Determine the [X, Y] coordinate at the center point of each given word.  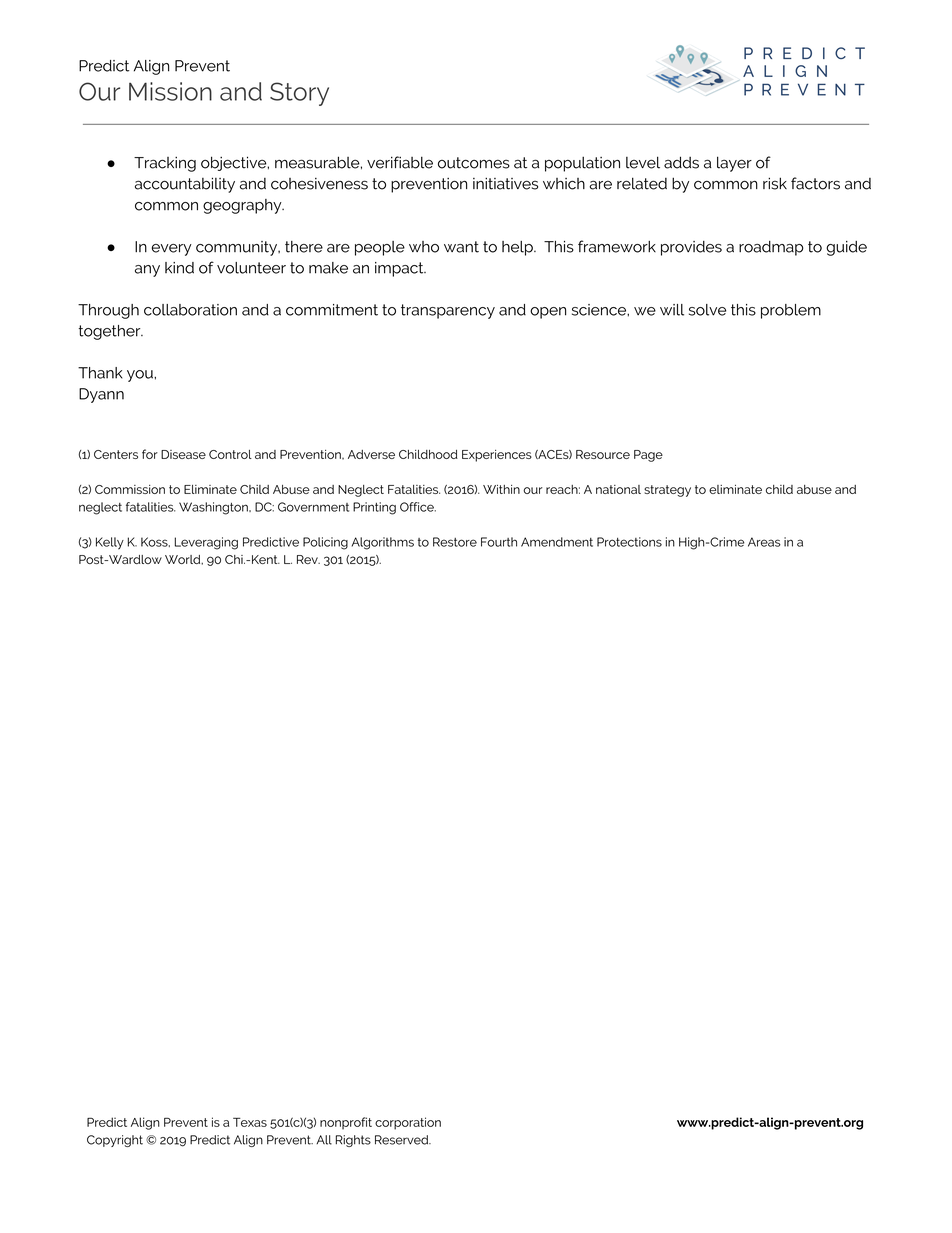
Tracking [165, 164]
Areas [764, 542]
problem [791, 311]
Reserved [403, 1140]
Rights [353, 1141]
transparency [448, 311]
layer [734, 164]
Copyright [115, 1141]
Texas [250, 1122]
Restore [455, 542]
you [141, 376]
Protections [629, 542]
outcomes [474, 163]
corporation [408, 1123]
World [184, 560]
